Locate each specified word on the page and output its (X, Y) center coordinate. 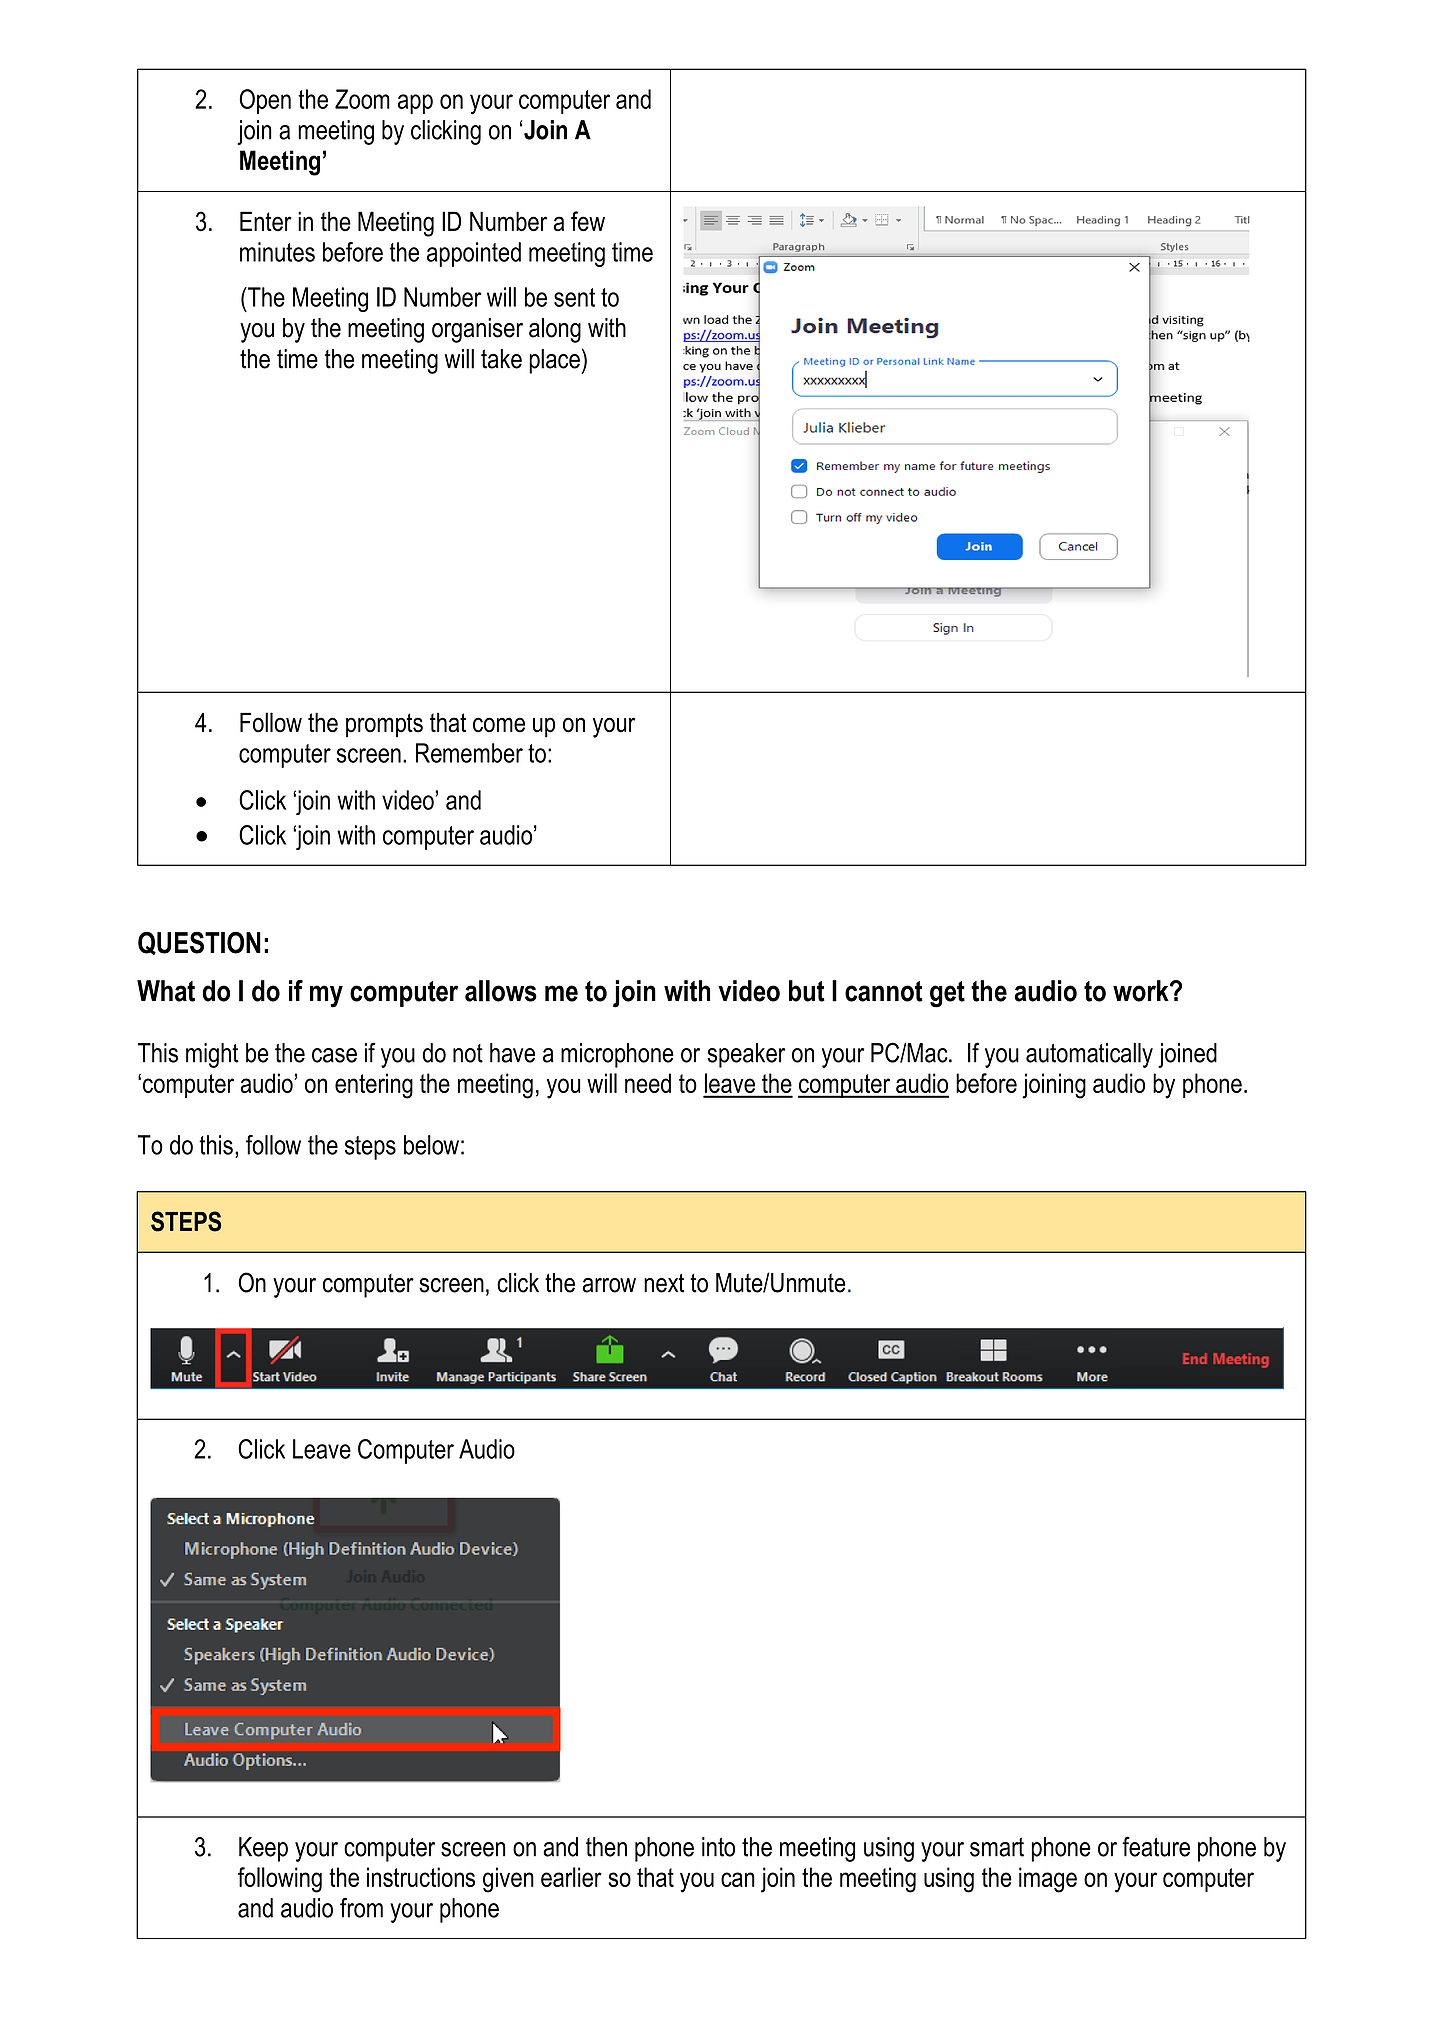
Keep (263, 1849)
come (499, 725)
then (606, 1847)
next (664, 1283)
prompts (384, 725)
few (588, 221)
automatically (1089, 1055)
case (334, 1055)
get (947, 994)
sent (574, 297)
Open (265, 101)
